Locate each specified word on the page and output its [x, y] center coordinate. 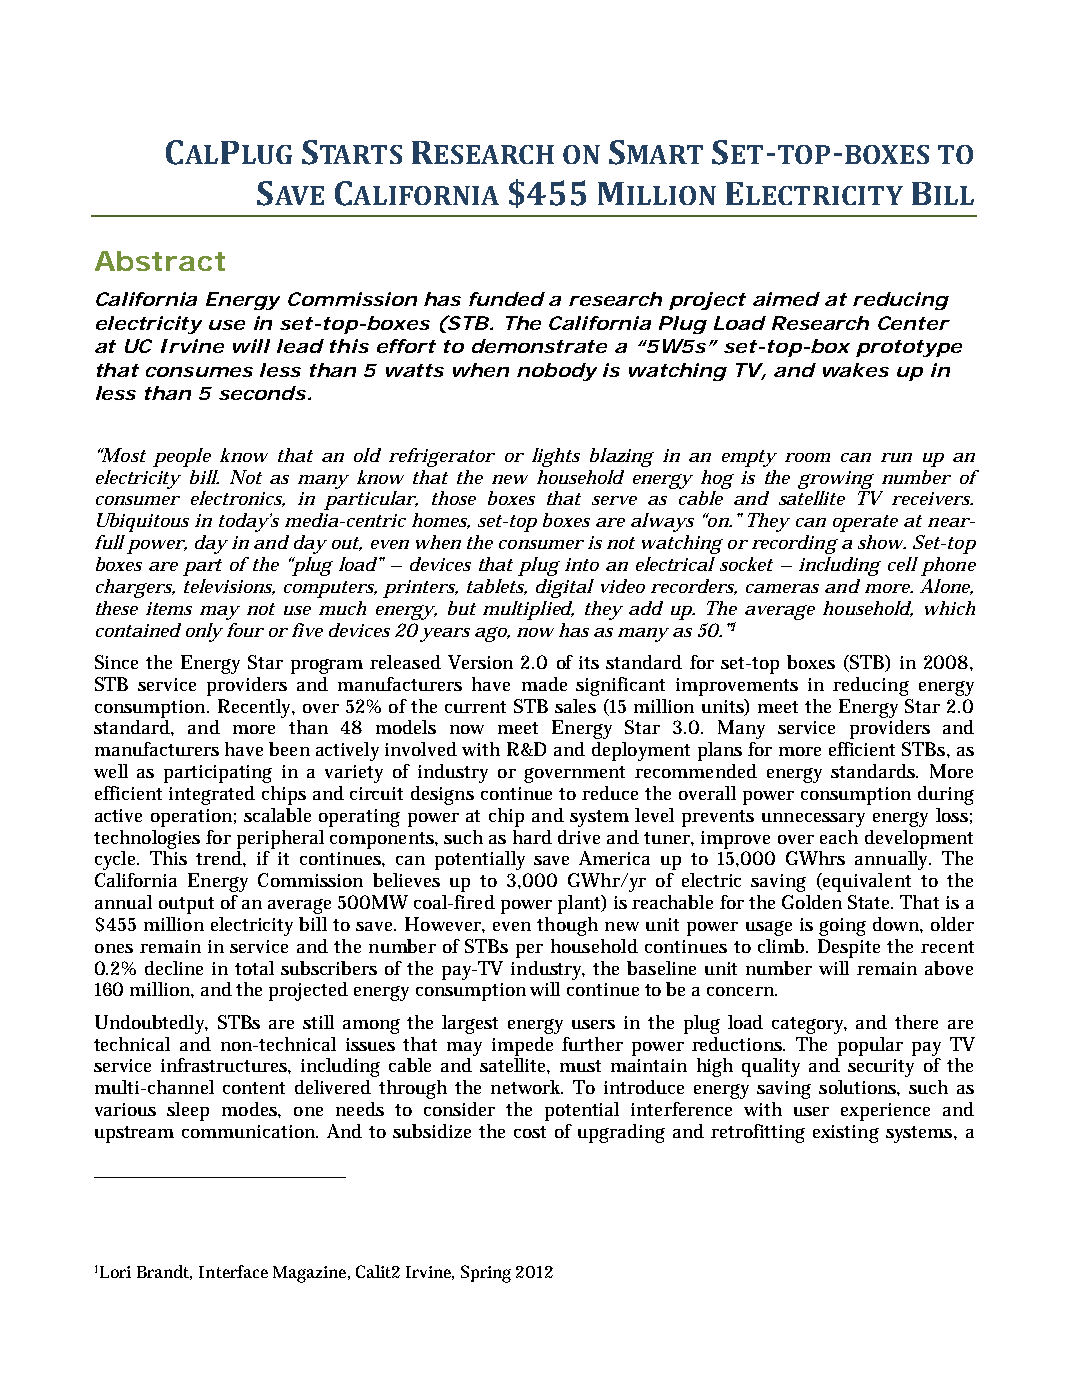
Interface [233, 1271]
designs [442, 795]
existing [846, 1134]
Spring [486, 1274]
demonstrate [539, 346]
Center [913, 323]
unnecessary [813, 820]
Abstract [160, 261]
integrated [212, 795]
